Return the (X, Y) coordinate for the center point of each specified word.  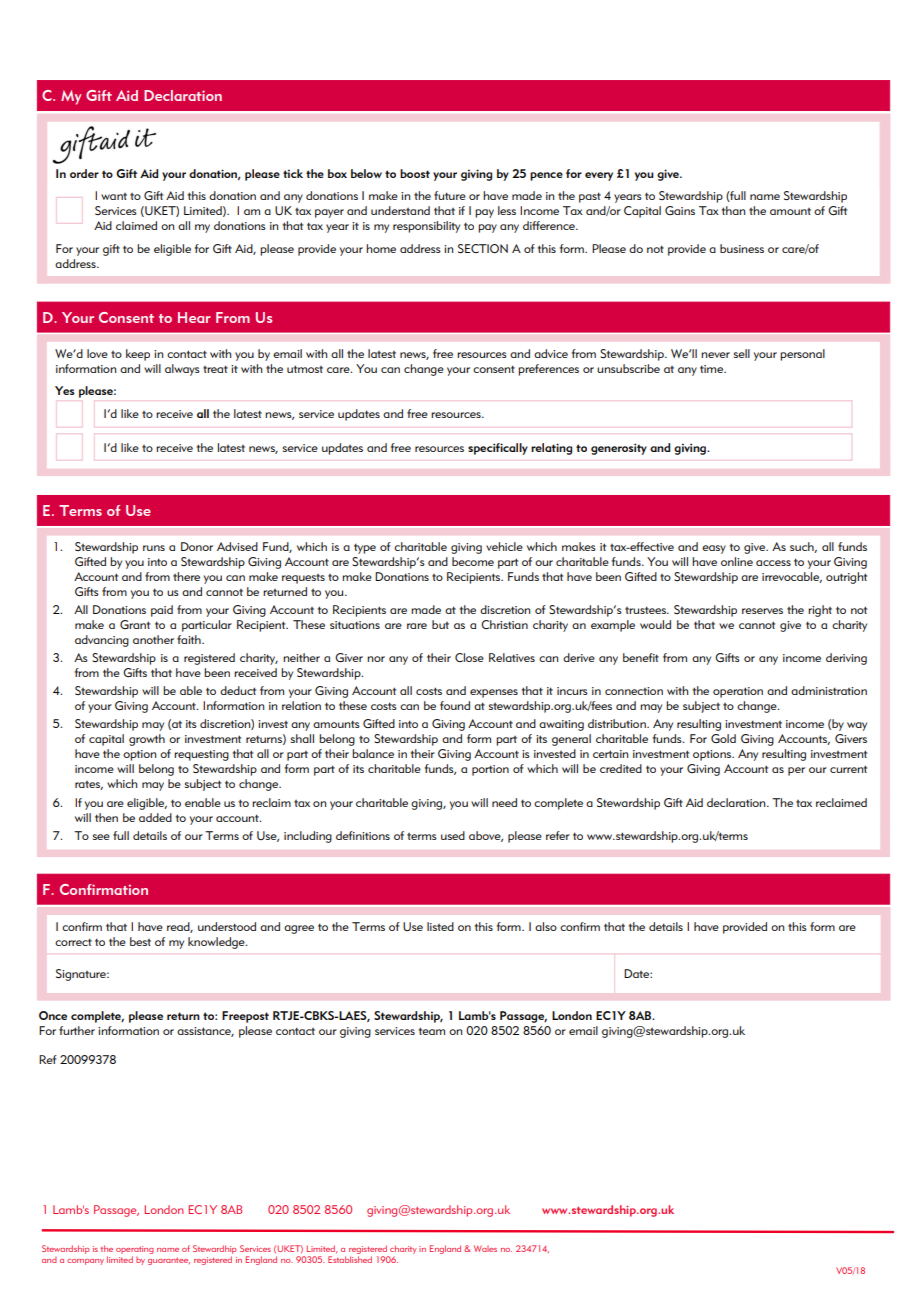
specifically (498, 449)
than (733, 210)
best (140, 941)
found (455, 705)
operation (738, 692)
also (546, 926)
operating (135, 1251)
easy (714, 549)
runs (154, 548)
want (114, 196)
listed (440, 926)
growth (147, 740)
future (450, 195)
